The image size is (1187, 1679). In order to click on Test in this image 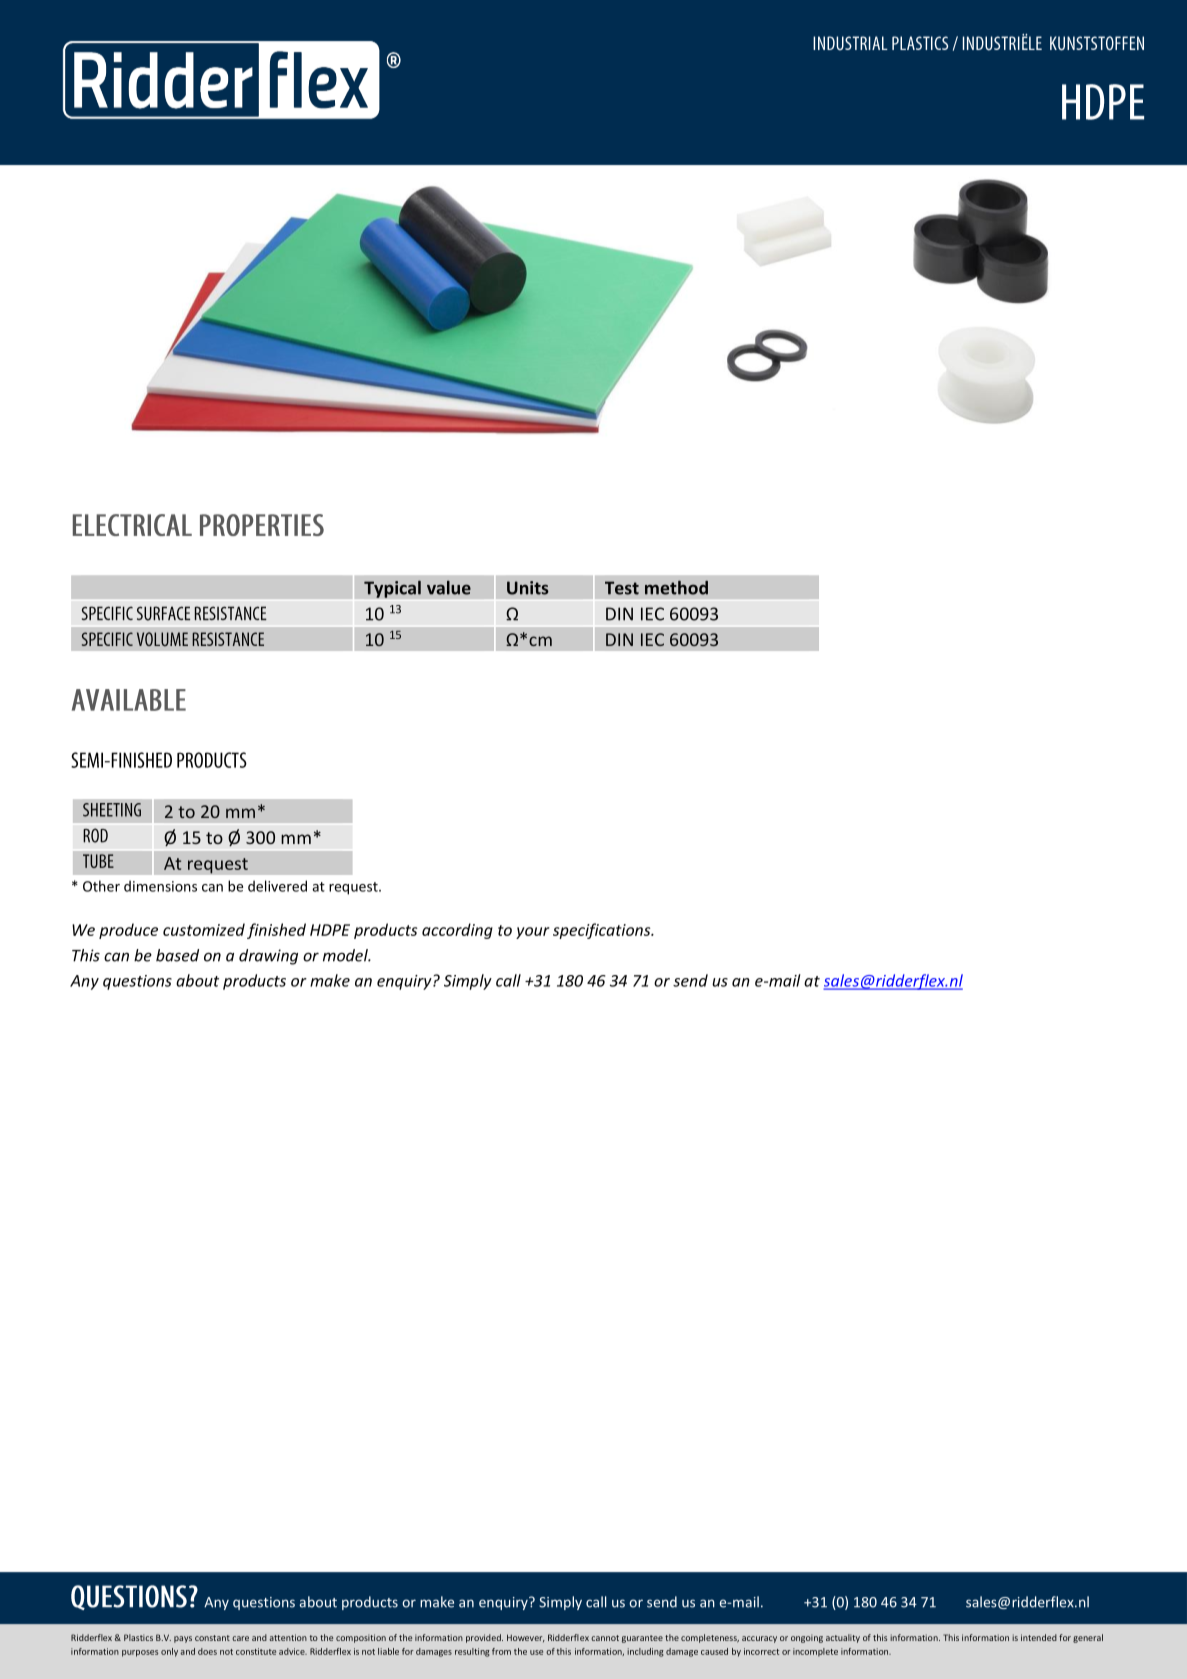, I will do `click(622, 588)`.
